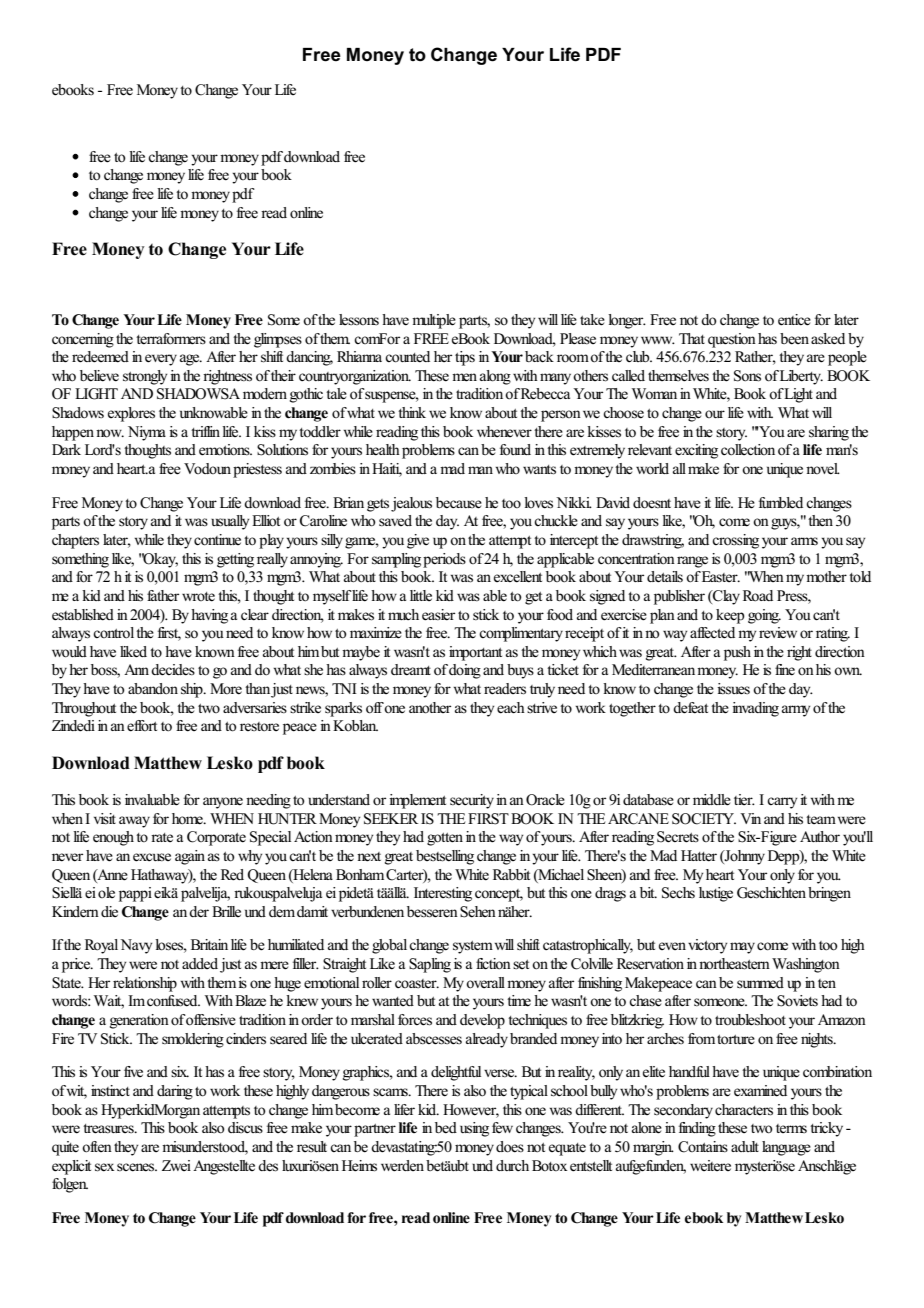 The width and height of the image is (924, 1308). I want to click on often, so click(97, 1146).
